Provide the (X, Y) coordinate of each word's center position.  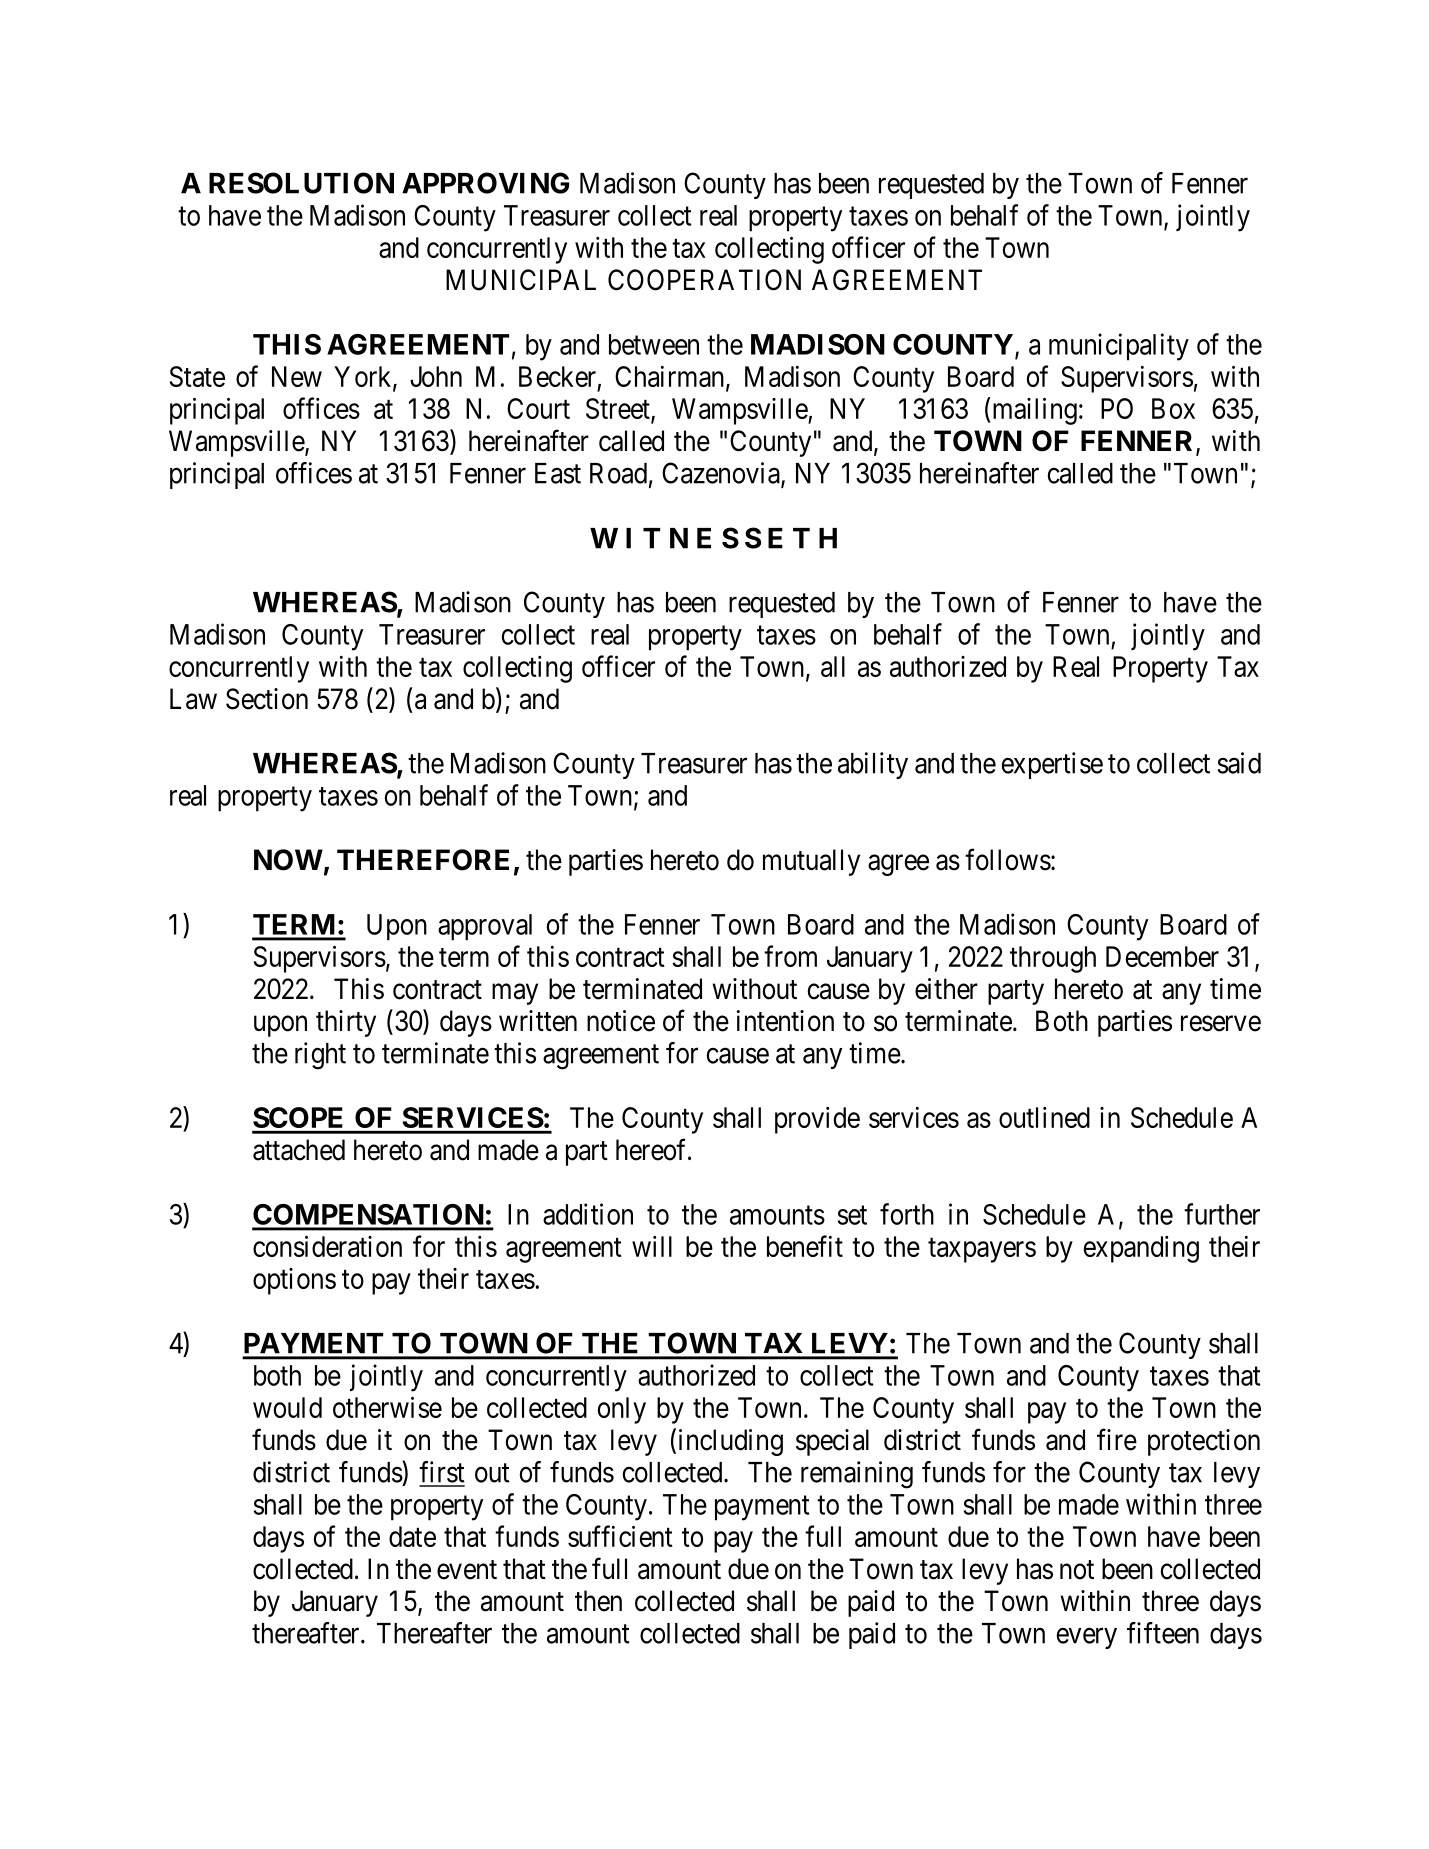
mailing (1033, 411)
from (790, 956)
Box (1173, 408)
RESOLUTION (301, 183)
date (412, 1536)
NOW (288, 860)
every (1086, 1638)
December (1162, 956)
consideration (327, 1246)
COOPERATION (704, 280)
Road (618, 473)
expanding (1141, 1249)
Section (267, 699)
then (598, 1601)
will (652, 1246)
